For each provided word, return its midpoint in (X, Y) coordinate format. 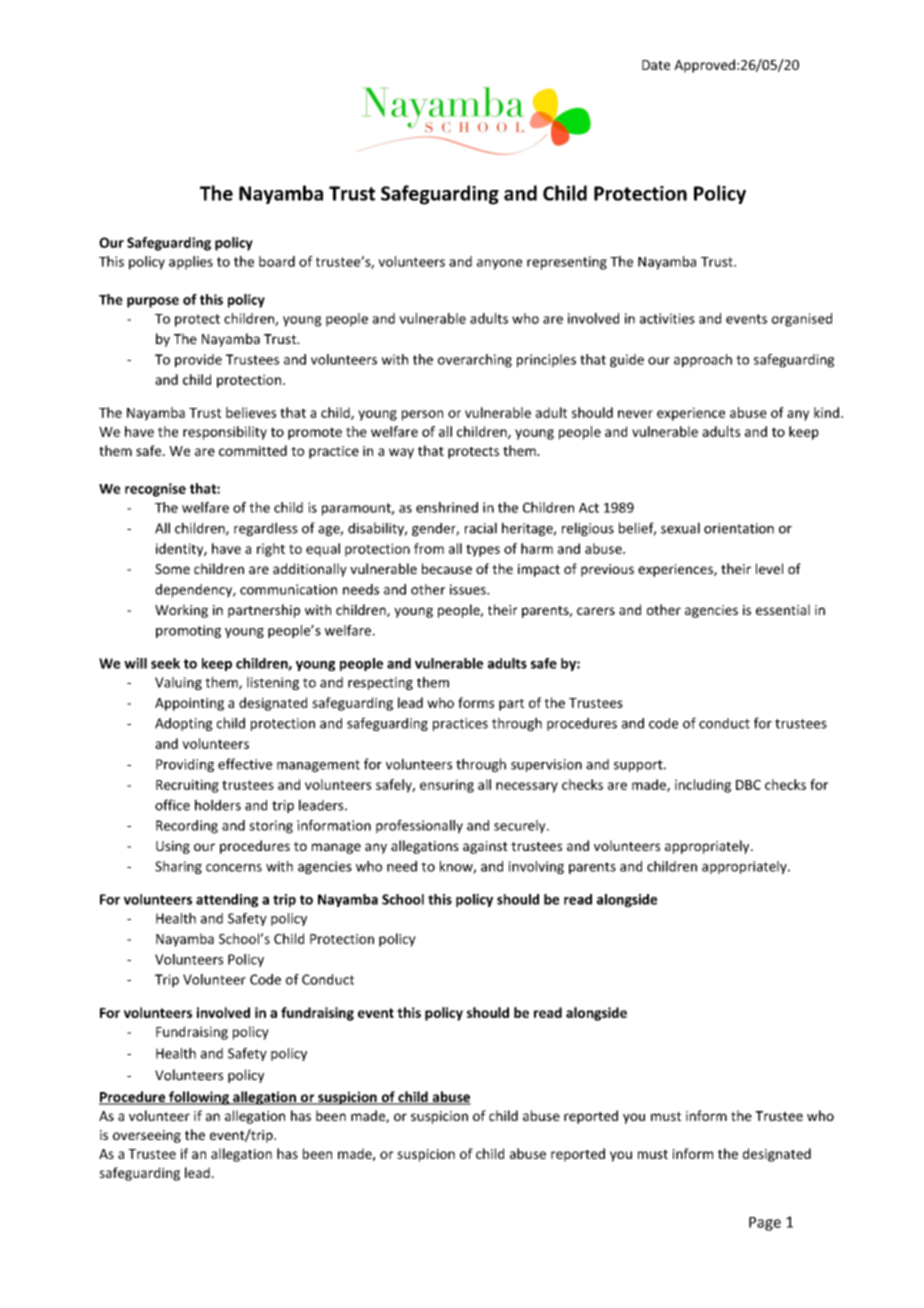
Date (656, 65)
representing (567, 263)
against (485, 847)
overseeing (147, 1136)
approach (703, 361)
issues (469, 589)
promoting (188, 631)
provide (198, 361)
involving (536, 867)
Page (765, 1224)
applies (191, 263)
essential (783, 609)
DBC (748, 785)
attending (227, 900)
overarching (475, 361)
